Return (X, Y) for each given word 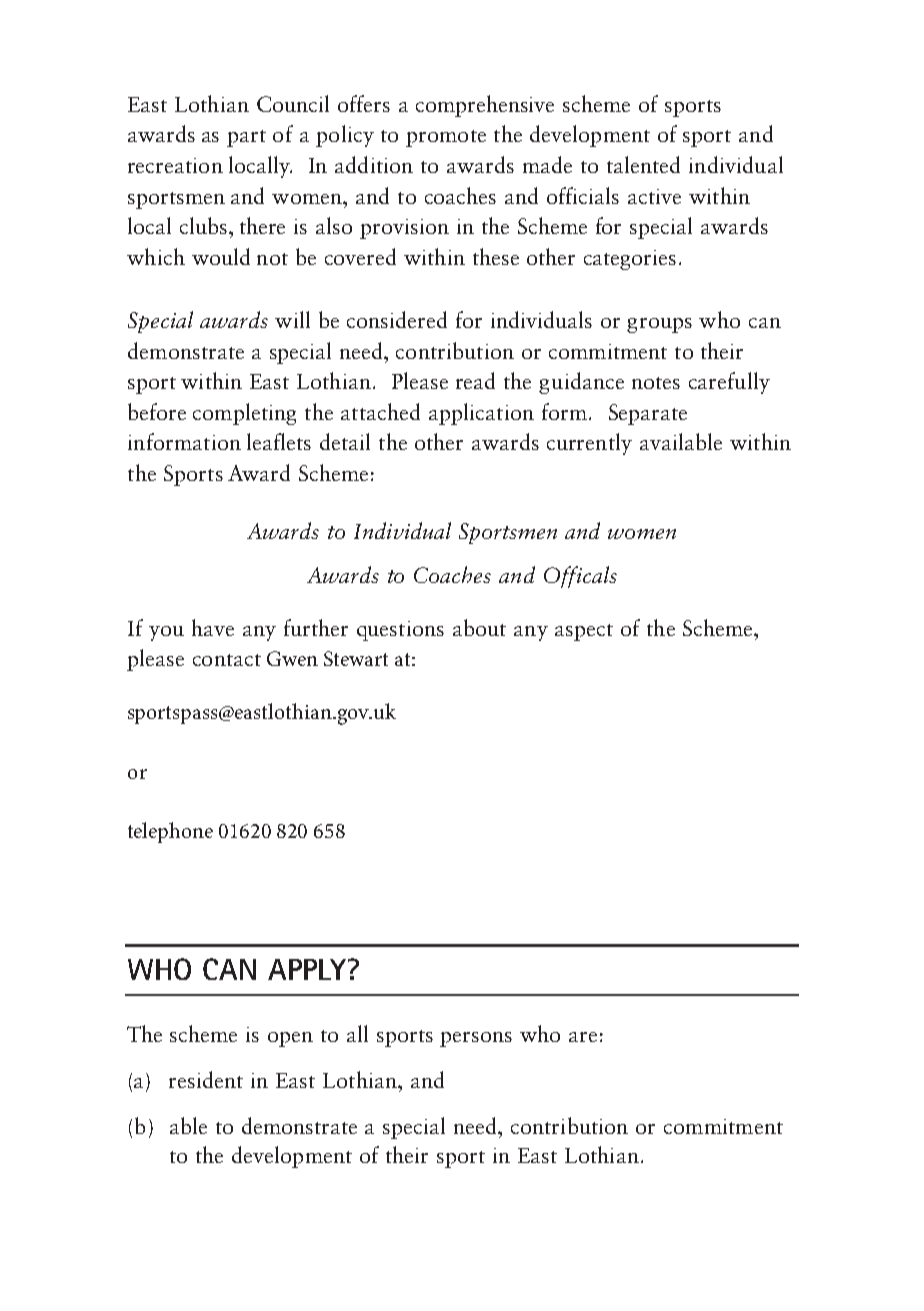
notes (656, 383)
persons (476, 1039)
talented (643, 164)
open (290, 1039)
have (213, 627)
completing (244, 414)
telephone (170, 832)
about (479, 627)
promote (446, 138)
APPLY (308, 969)
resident (206, 1079)
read (475, 380)
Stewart (356, 658)
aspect (584, 632)
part (246, 138)
